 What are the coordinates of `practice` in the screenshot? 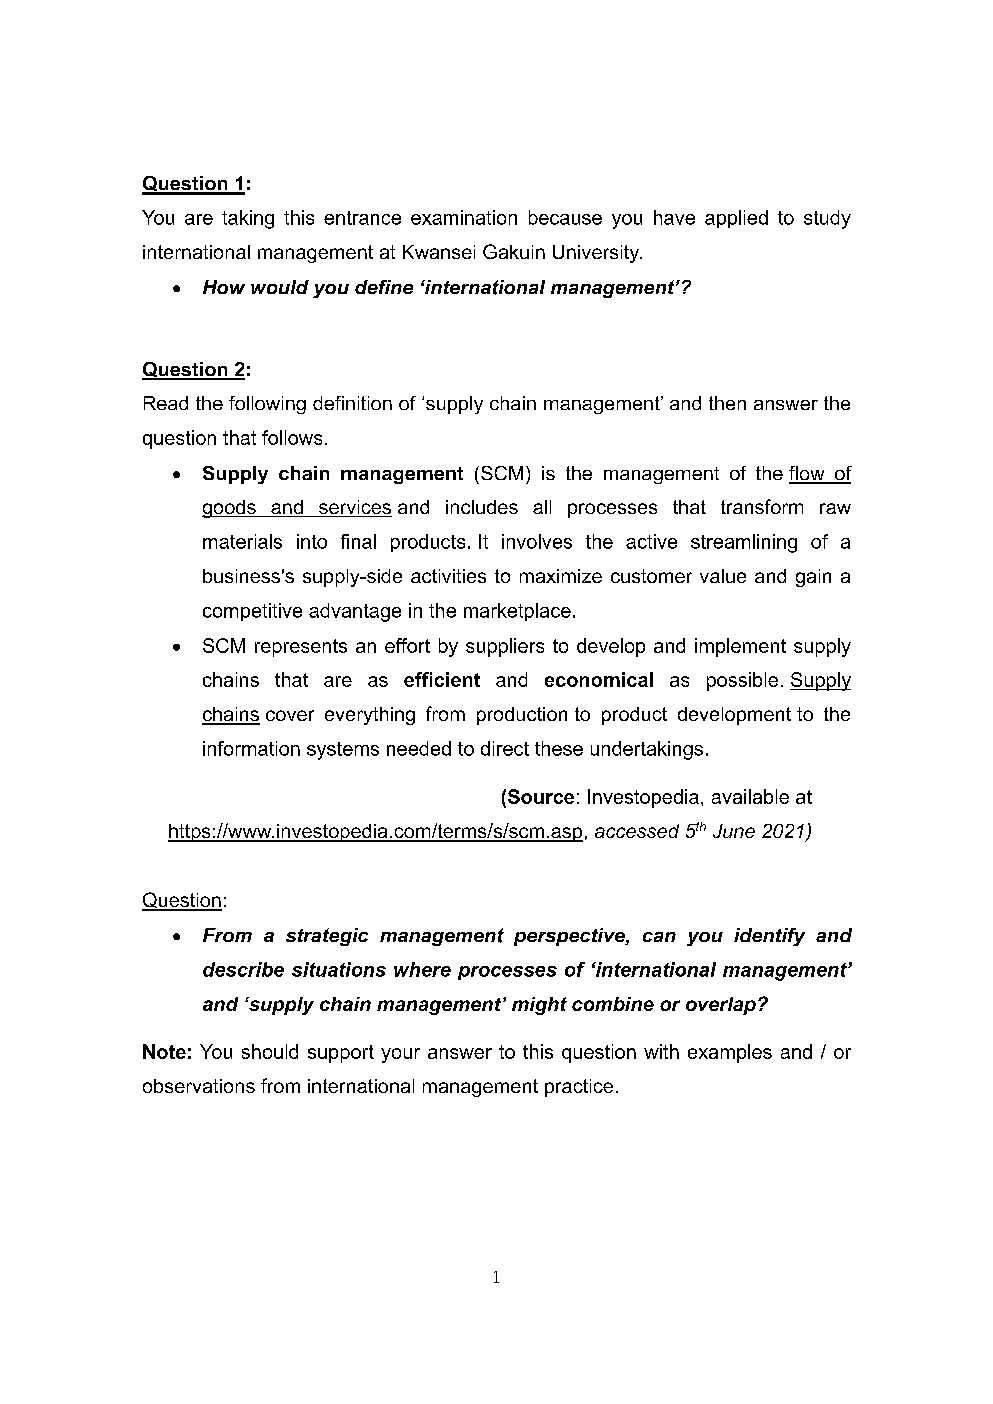 It's located at (579, 1088).
